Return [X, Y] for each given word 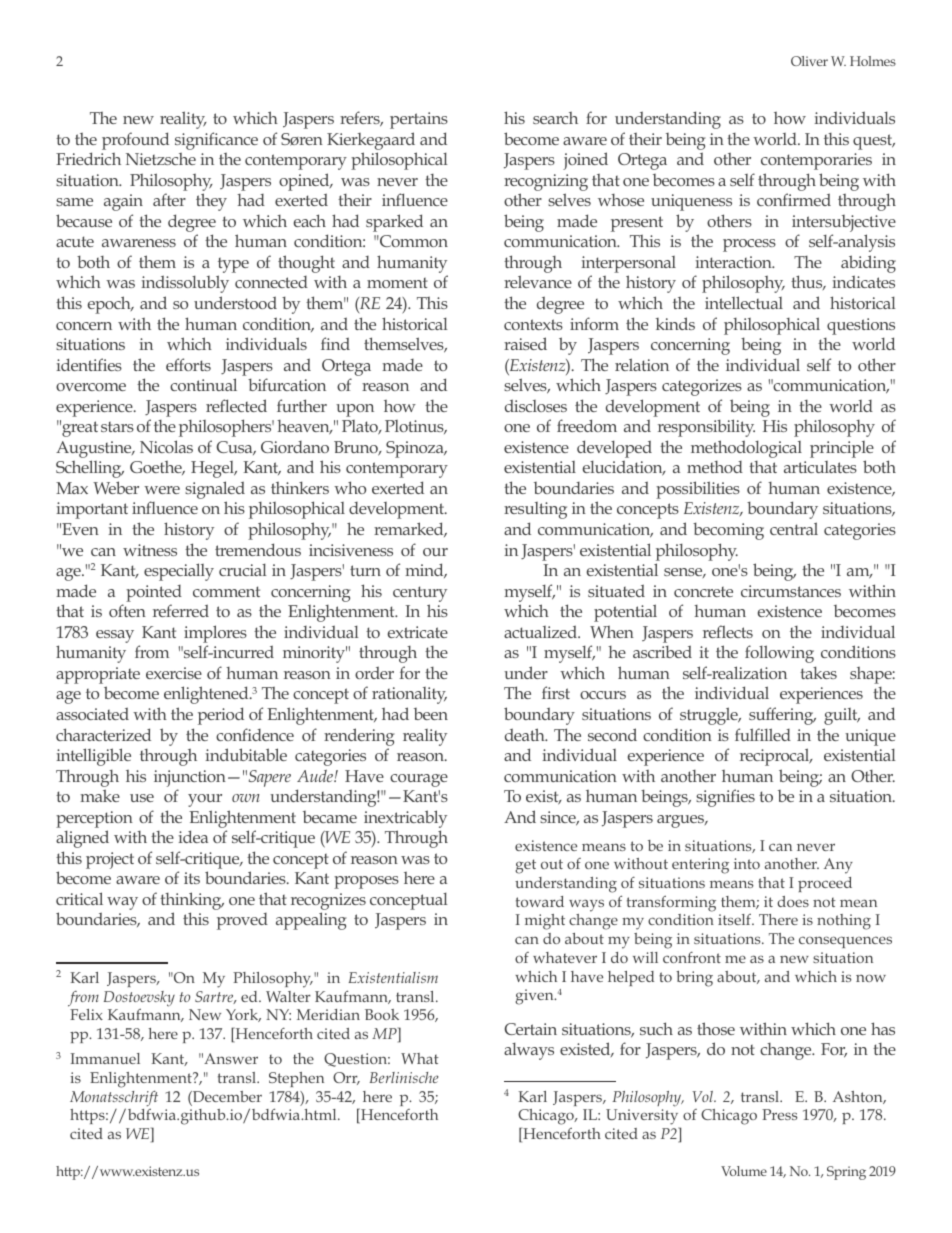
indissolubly [185, 284]
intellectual [744, 302]
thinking [192, 902]
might [545, 922]
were [162, 490]
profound [135, 141]
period [221, 716]
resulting [535, 510]
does [793, 901]
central [794, 528]
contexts [533, 324]
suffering [782, 716]
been [431, 714]
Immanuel [105, 1058]
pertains [419, 120]
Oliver [809, 61]
